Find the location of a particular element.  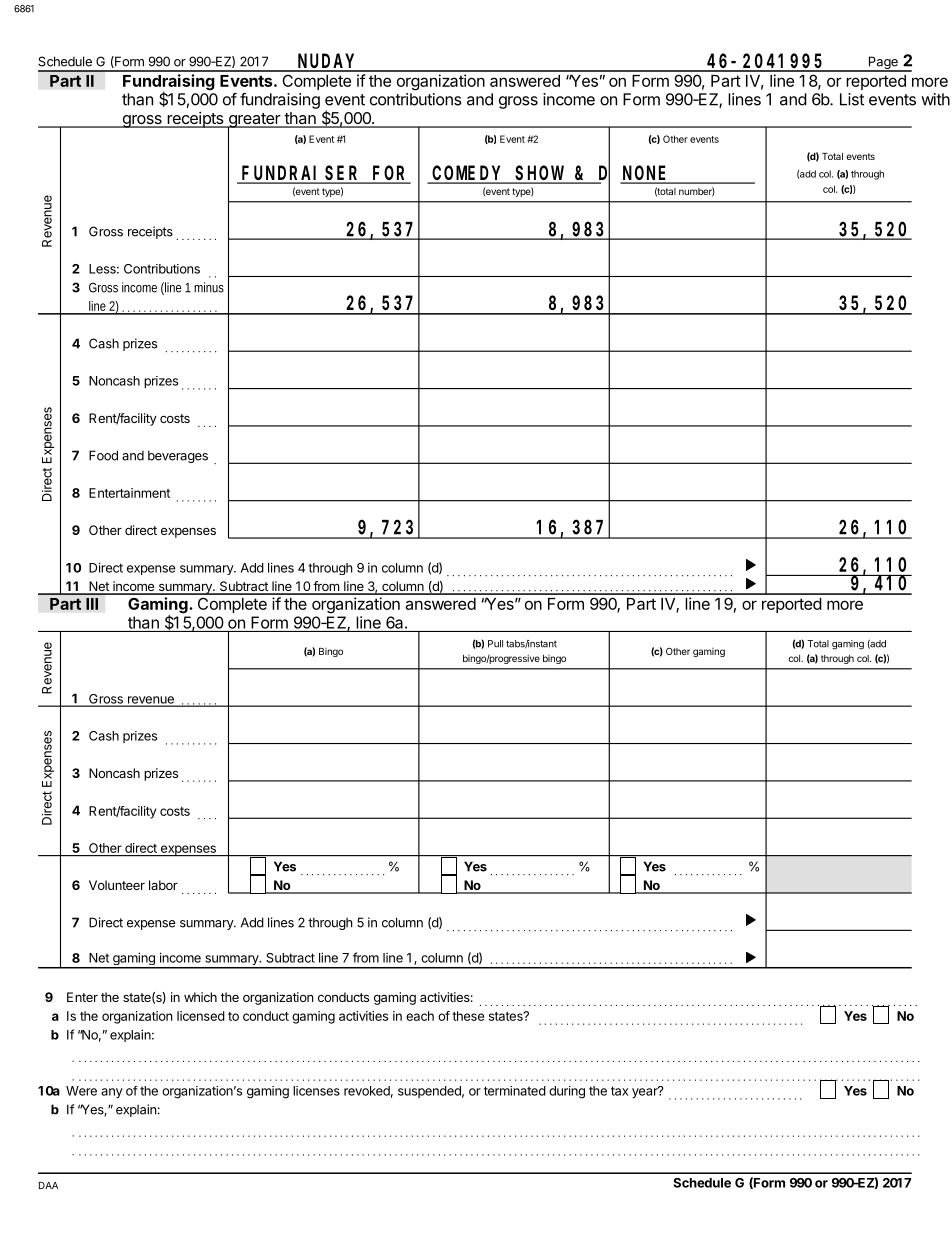

minus is located at coordinates (209, 287).
